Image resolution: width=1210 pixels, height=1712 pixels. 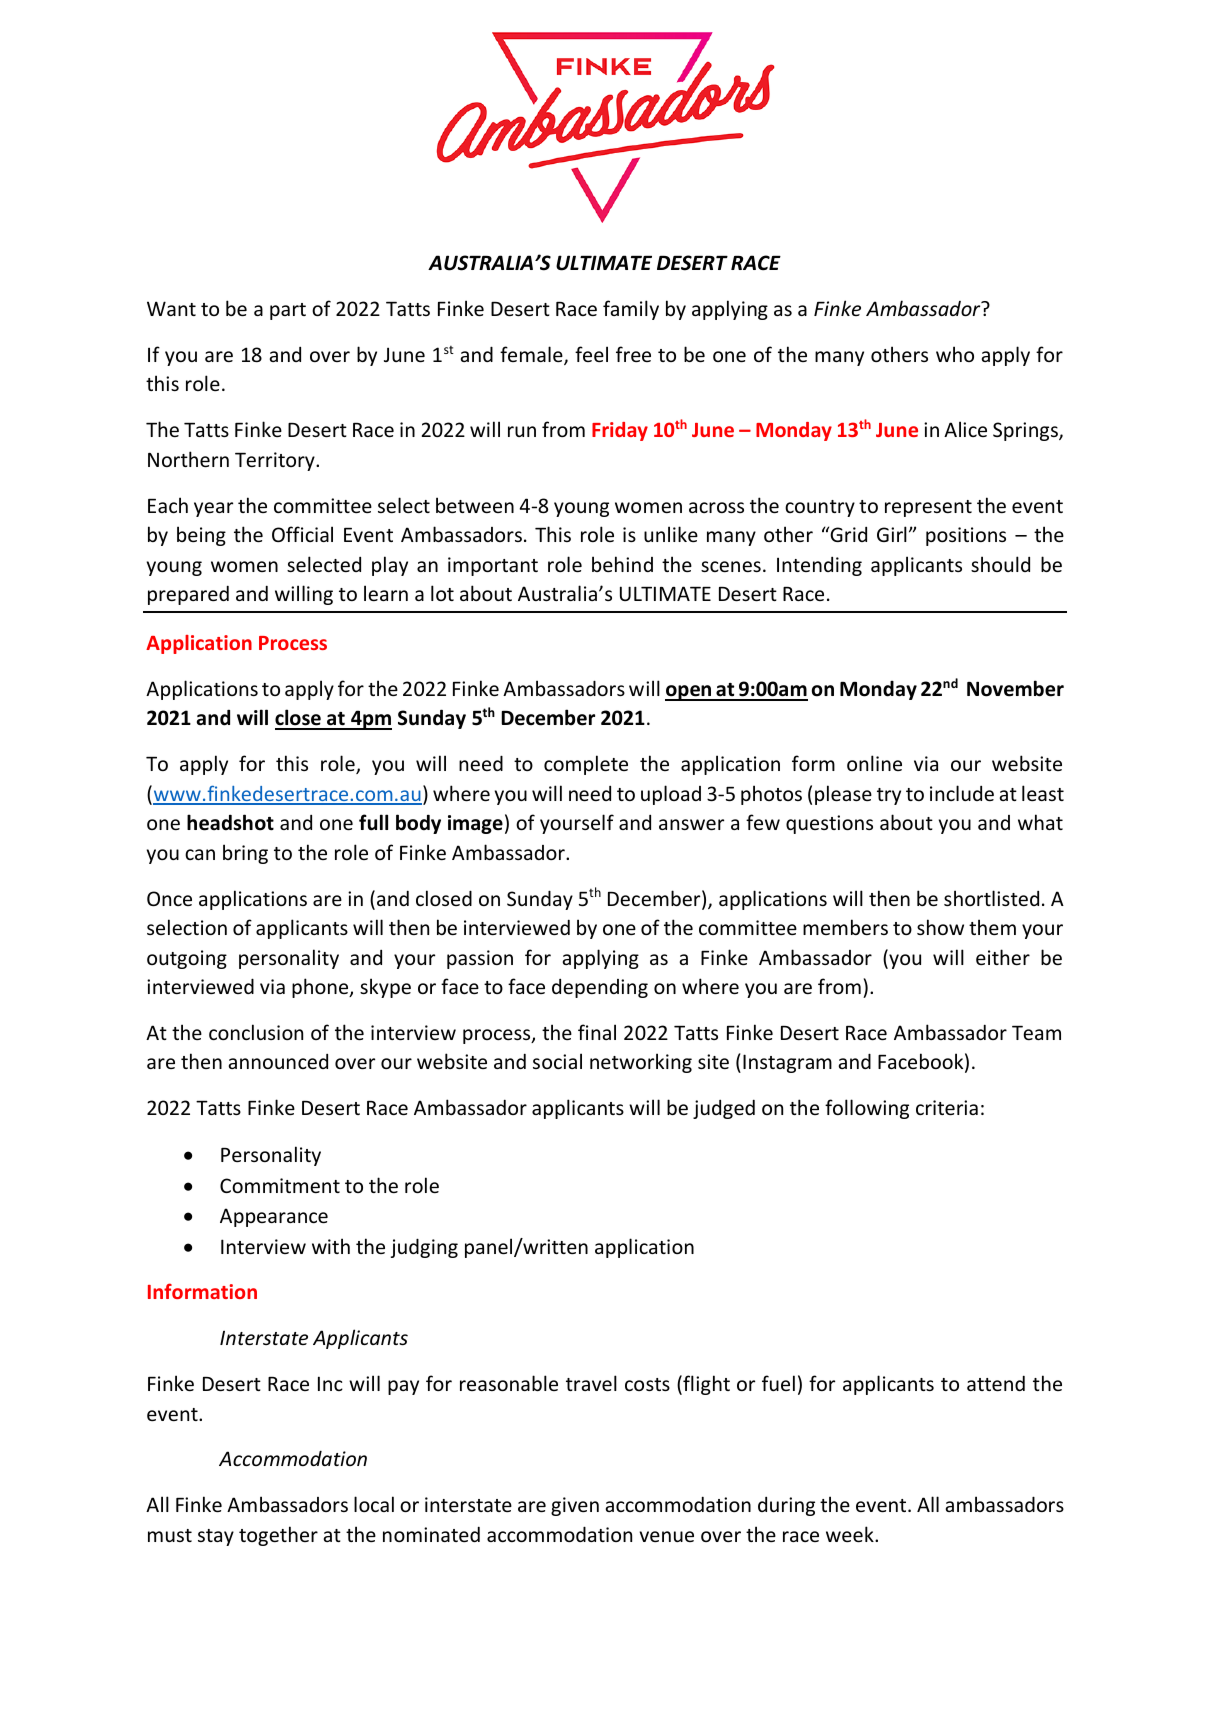 I want to click on November, so click(x=1015, y=688).
